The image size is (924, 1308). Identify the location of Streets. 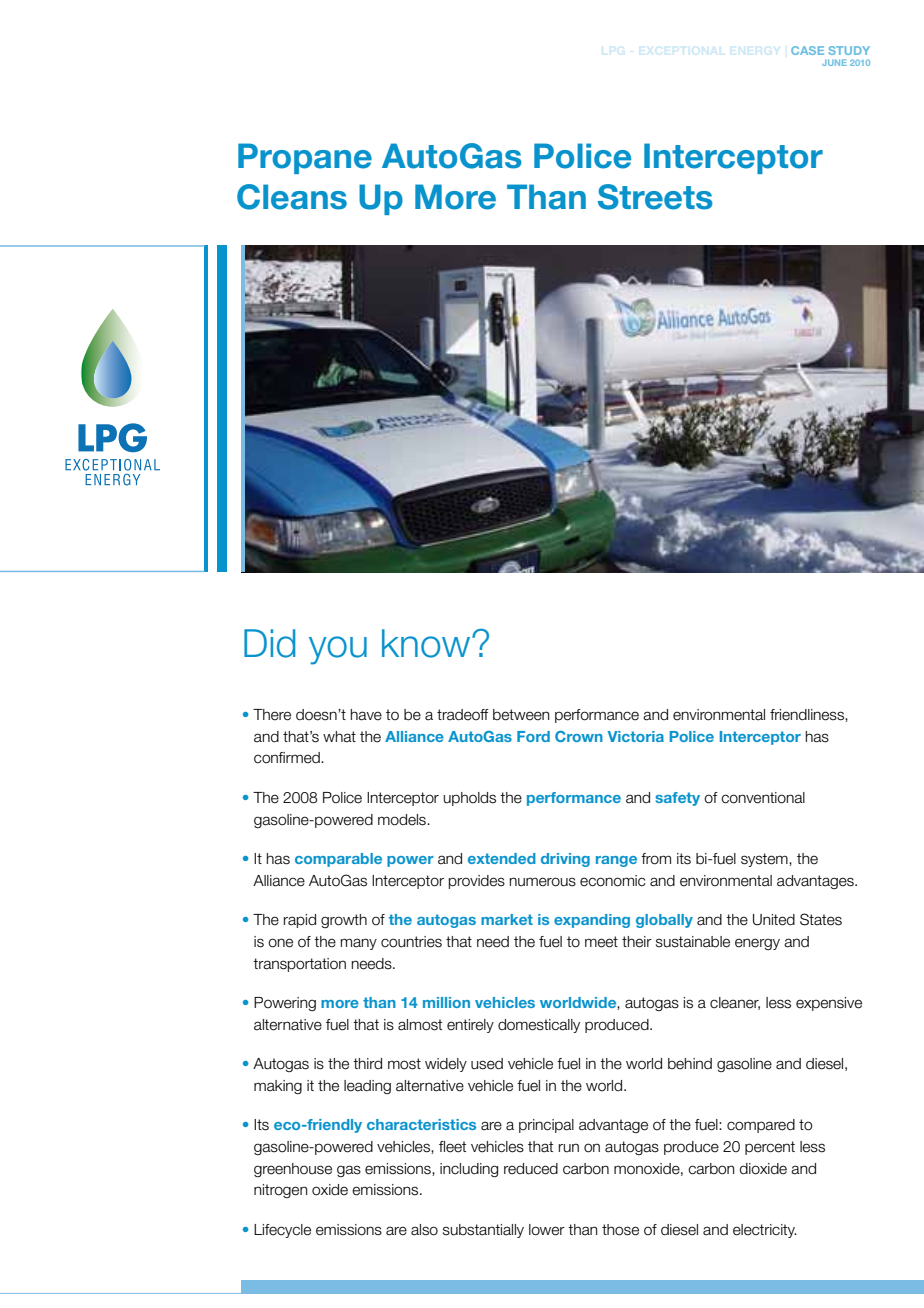
(655, 197).
